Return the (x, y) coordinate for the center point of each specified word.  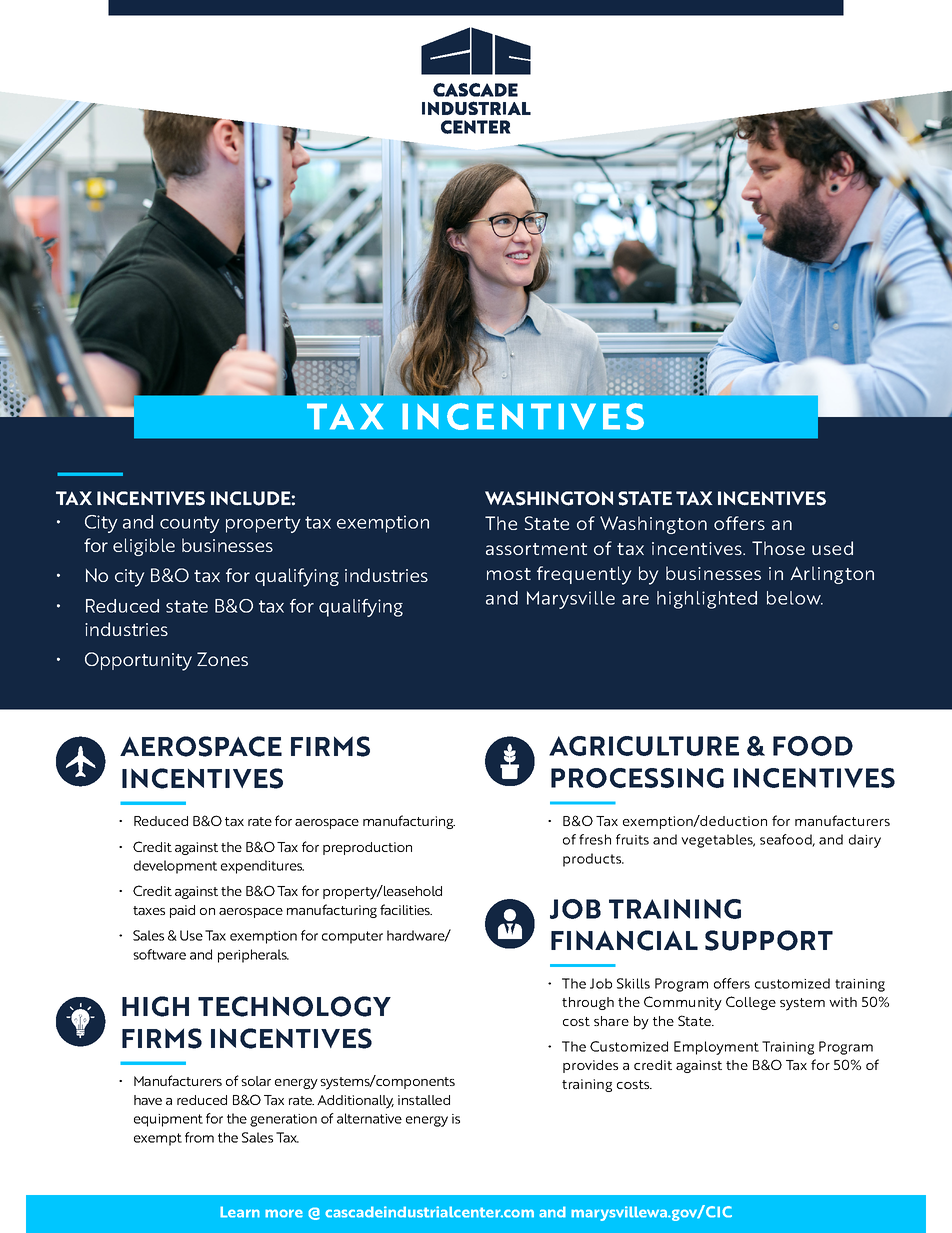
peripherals (253, 956)
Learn (240, 1212)
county (190, 524)
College (751, 1003)
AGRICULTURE (644, 746)
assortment (536, 549)
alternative (369, 1118)
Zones (222, 659)
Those (778, 548)
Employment (716, 1048)
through (588, 1003)
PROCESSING (637, 778)
